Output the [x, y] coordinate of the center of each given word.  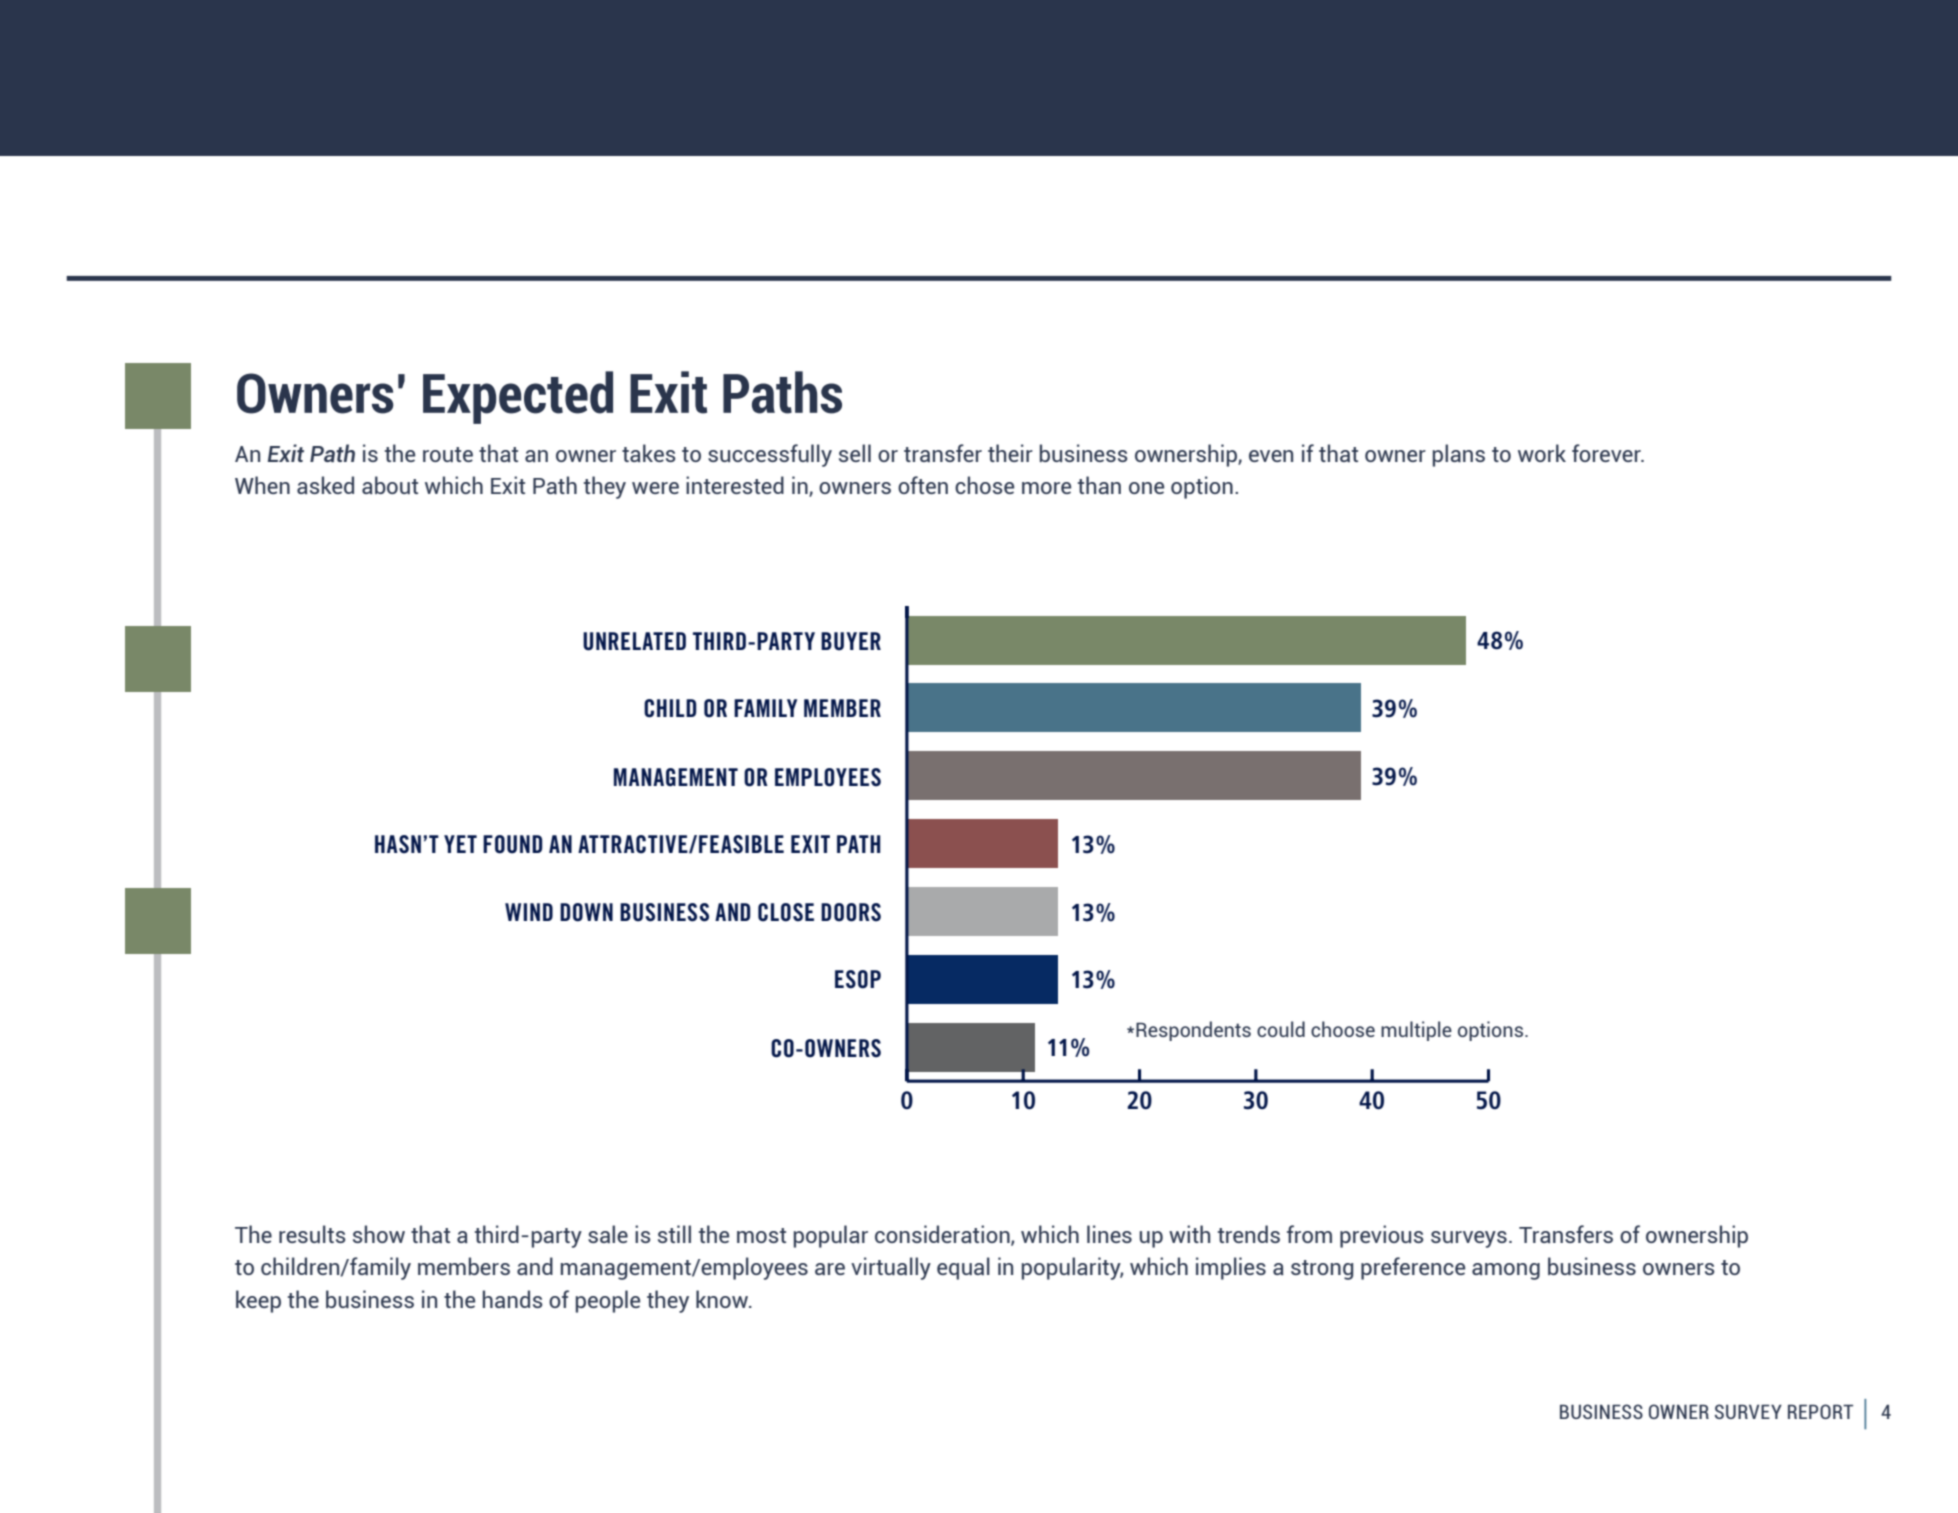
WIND [529, 912]
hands [513, 1299]
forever [1607, 453]
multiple [1416, 1031]
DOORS [851, 912]
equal [963, 1268]
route [448, 454]
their [1010, 453]
